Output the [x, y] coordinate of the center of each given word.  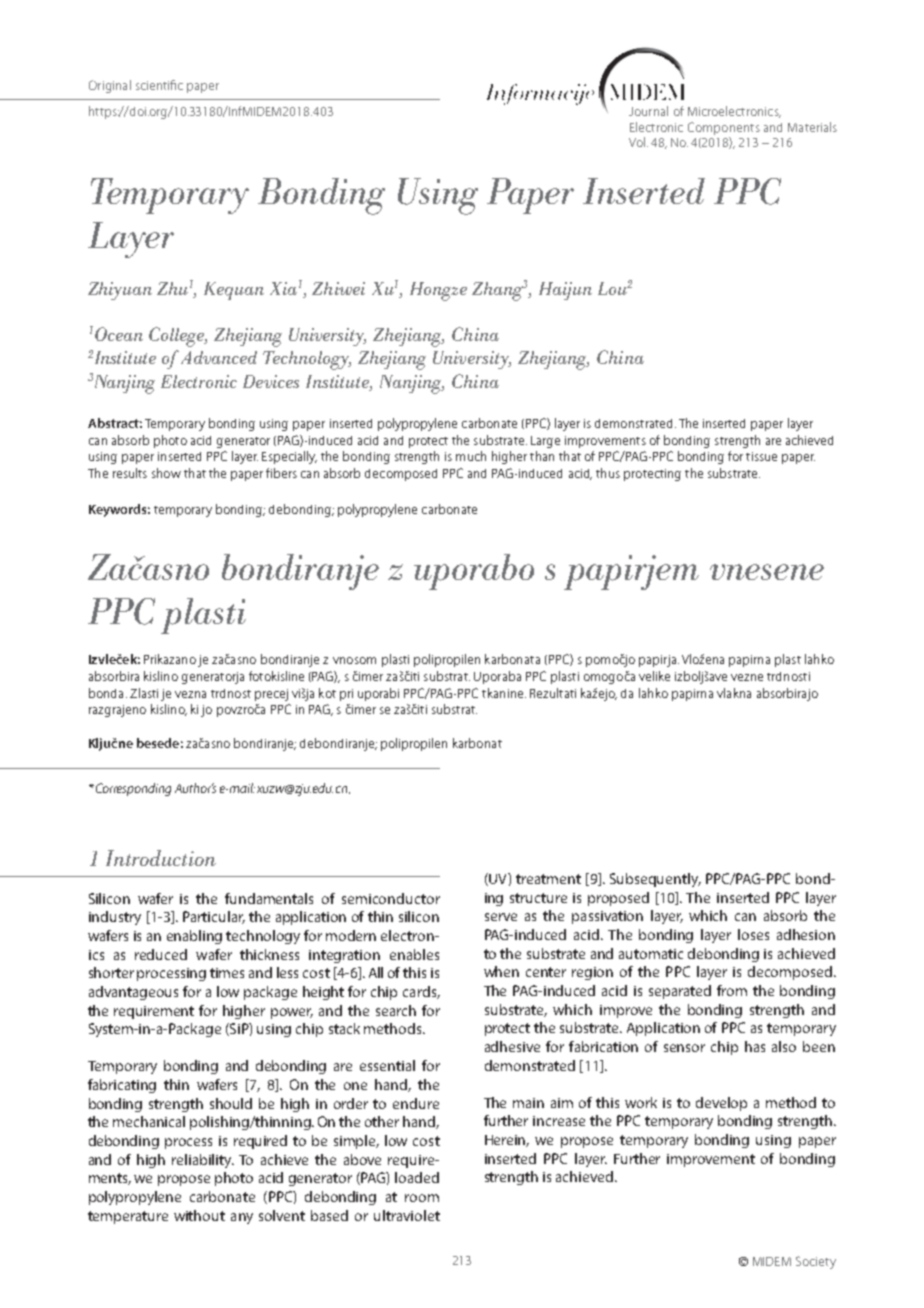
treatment [548, 879]
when [501, 971]
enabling [194, 937]
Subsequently [655, 880]
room [422, 1198]
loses [753, 934]
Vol [637, 142]
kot [327, 693]
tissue [761, 456]
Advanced [219, 357]
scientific [159, 85]
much [471, 456]
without [199, 1215]
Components [724, 128]
